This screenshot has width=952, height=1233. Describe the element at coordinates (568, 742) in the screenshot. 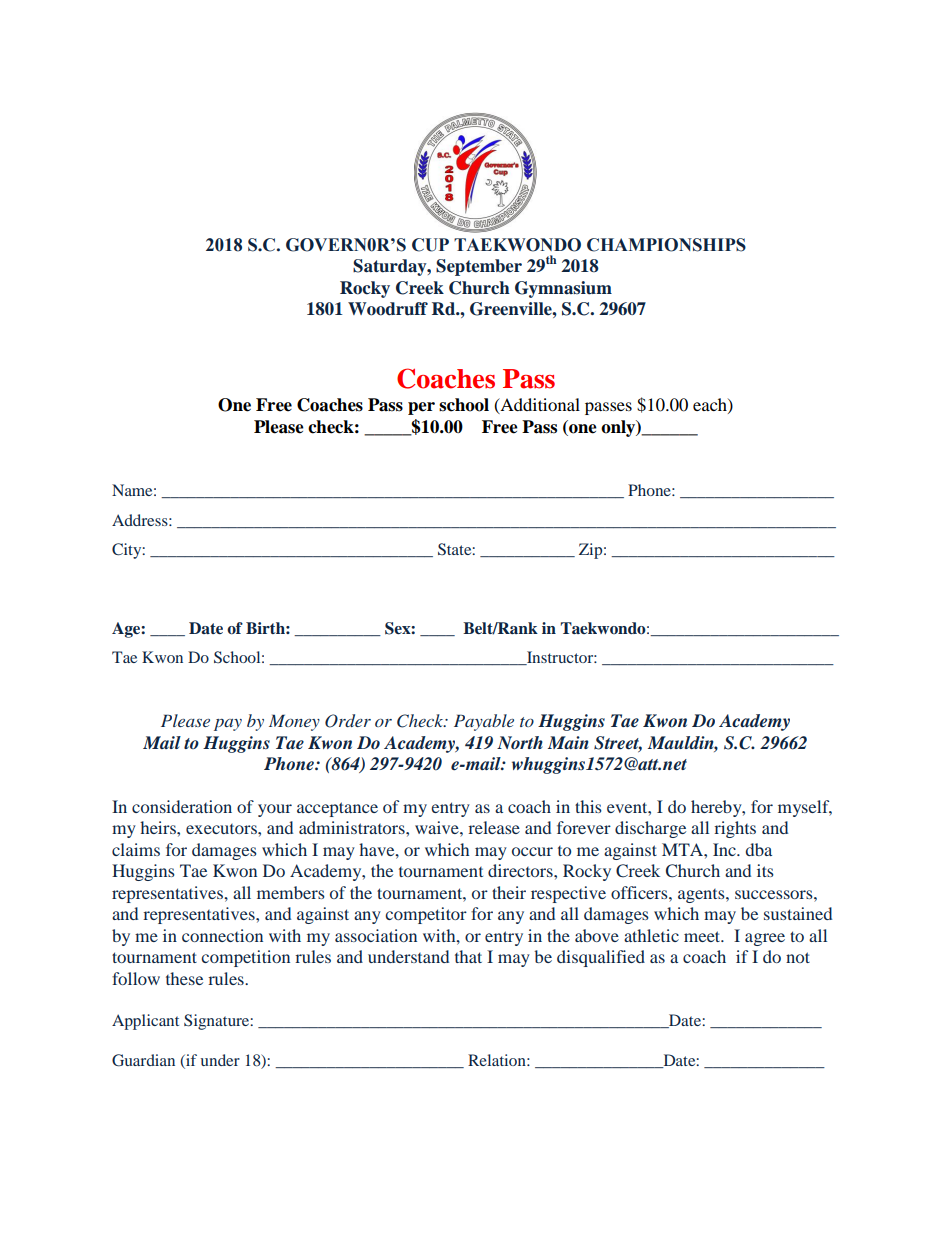

I see `Main` at that location.
